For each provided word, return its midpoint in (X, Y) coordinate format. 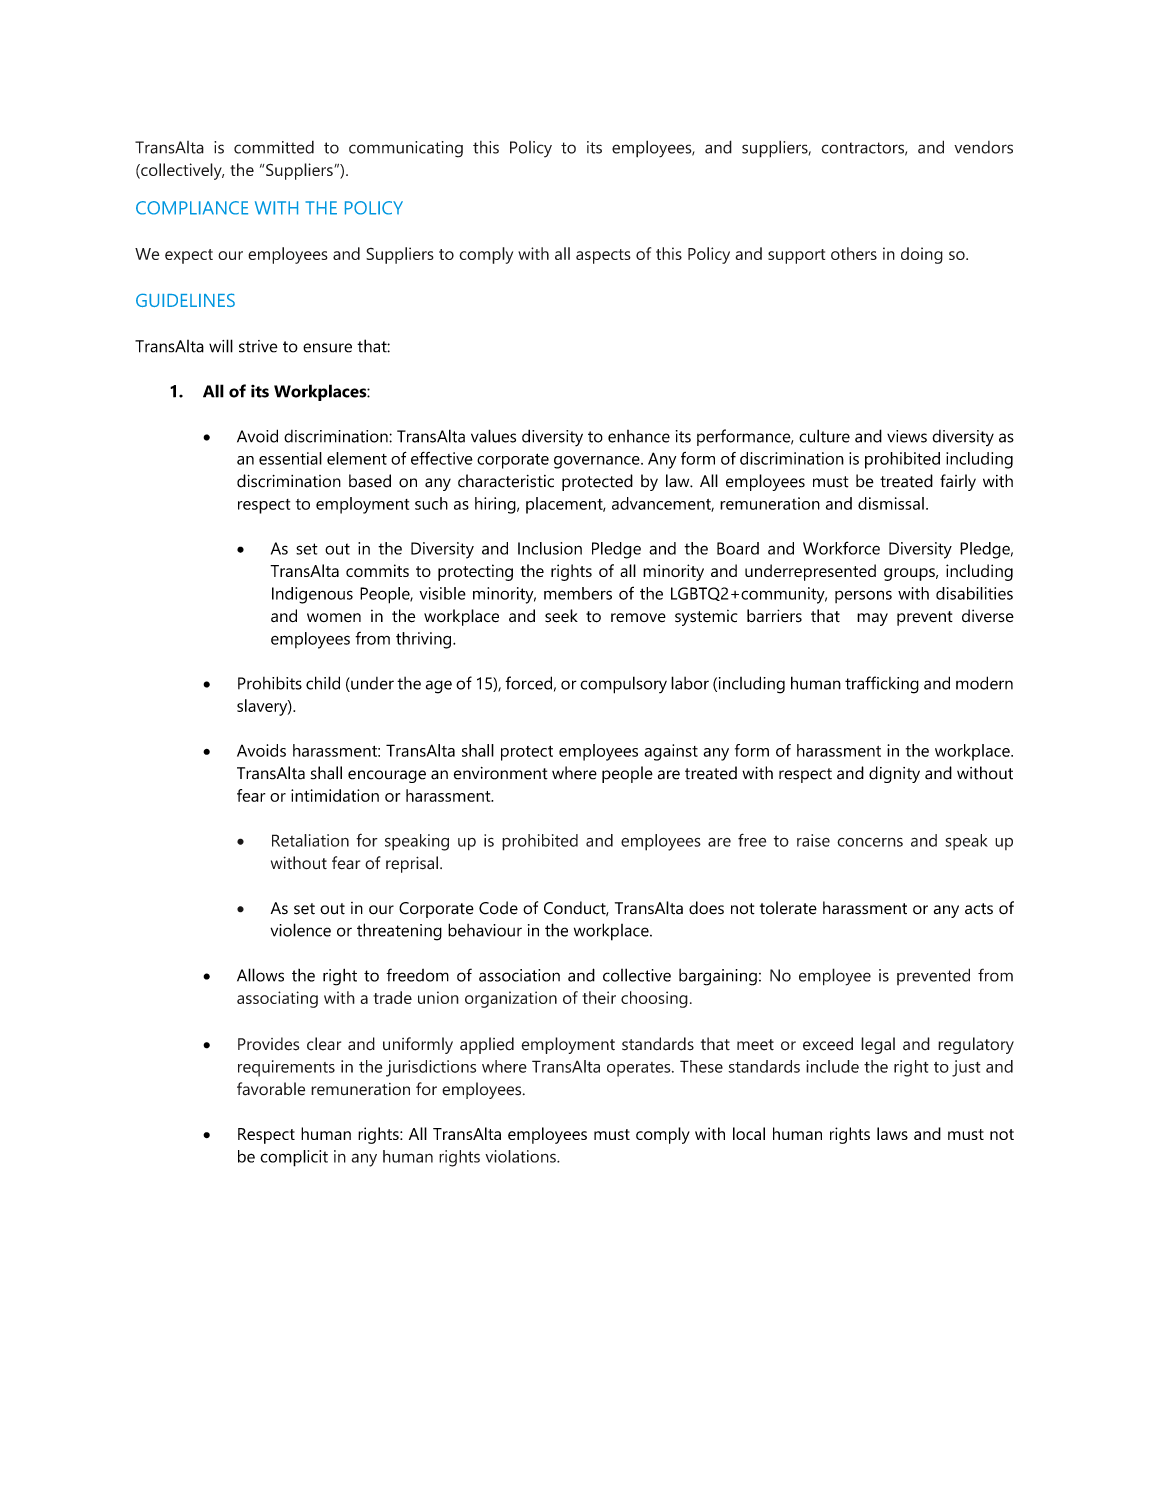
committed (274, 147)
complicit (294, 1158)
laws (892, 1133)
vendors (983, 147)
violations (521, 1156)
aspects (603, 256)
